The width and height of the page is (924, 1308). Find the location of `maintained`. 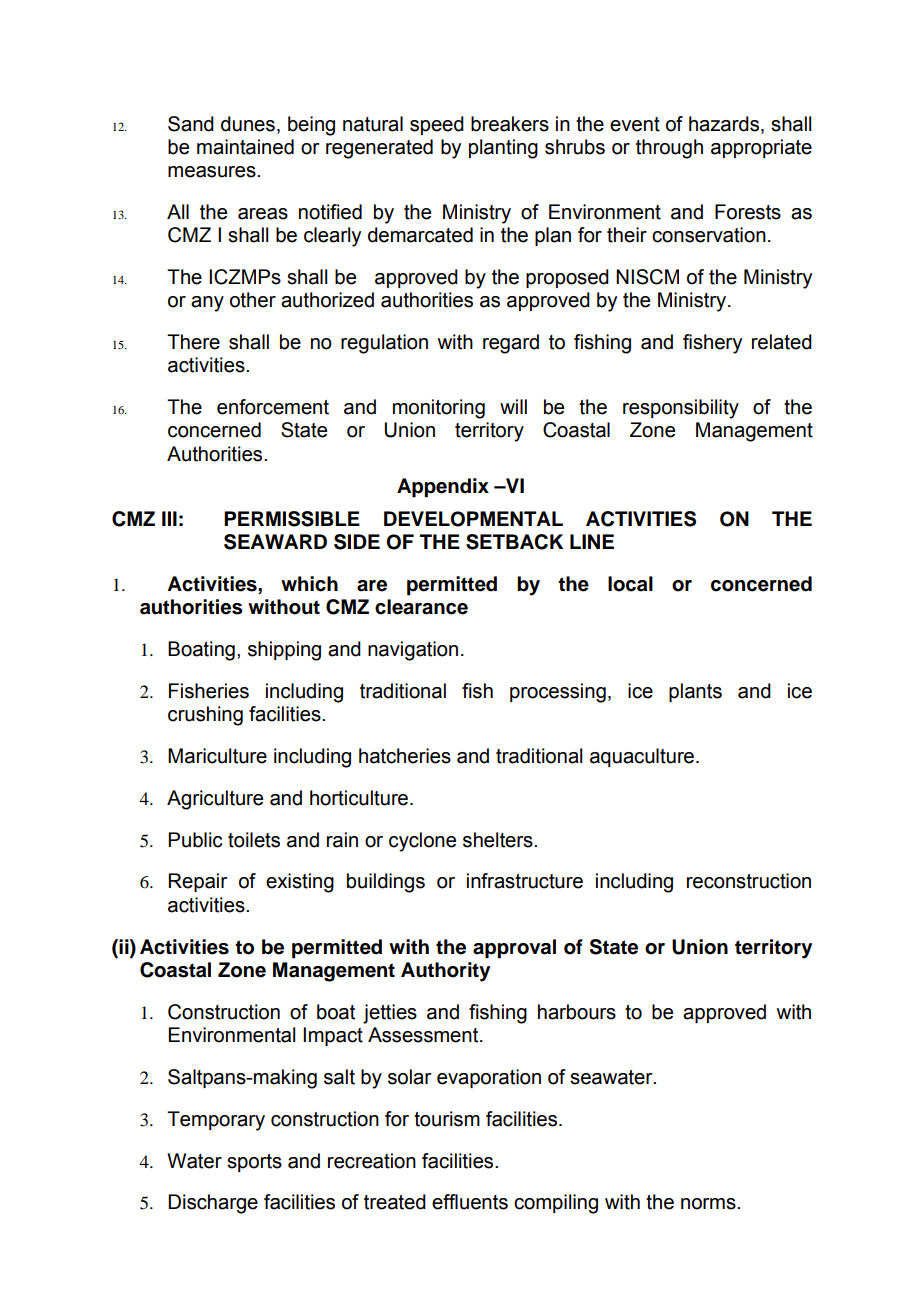

maintained is located at coordinates (245, 147).
